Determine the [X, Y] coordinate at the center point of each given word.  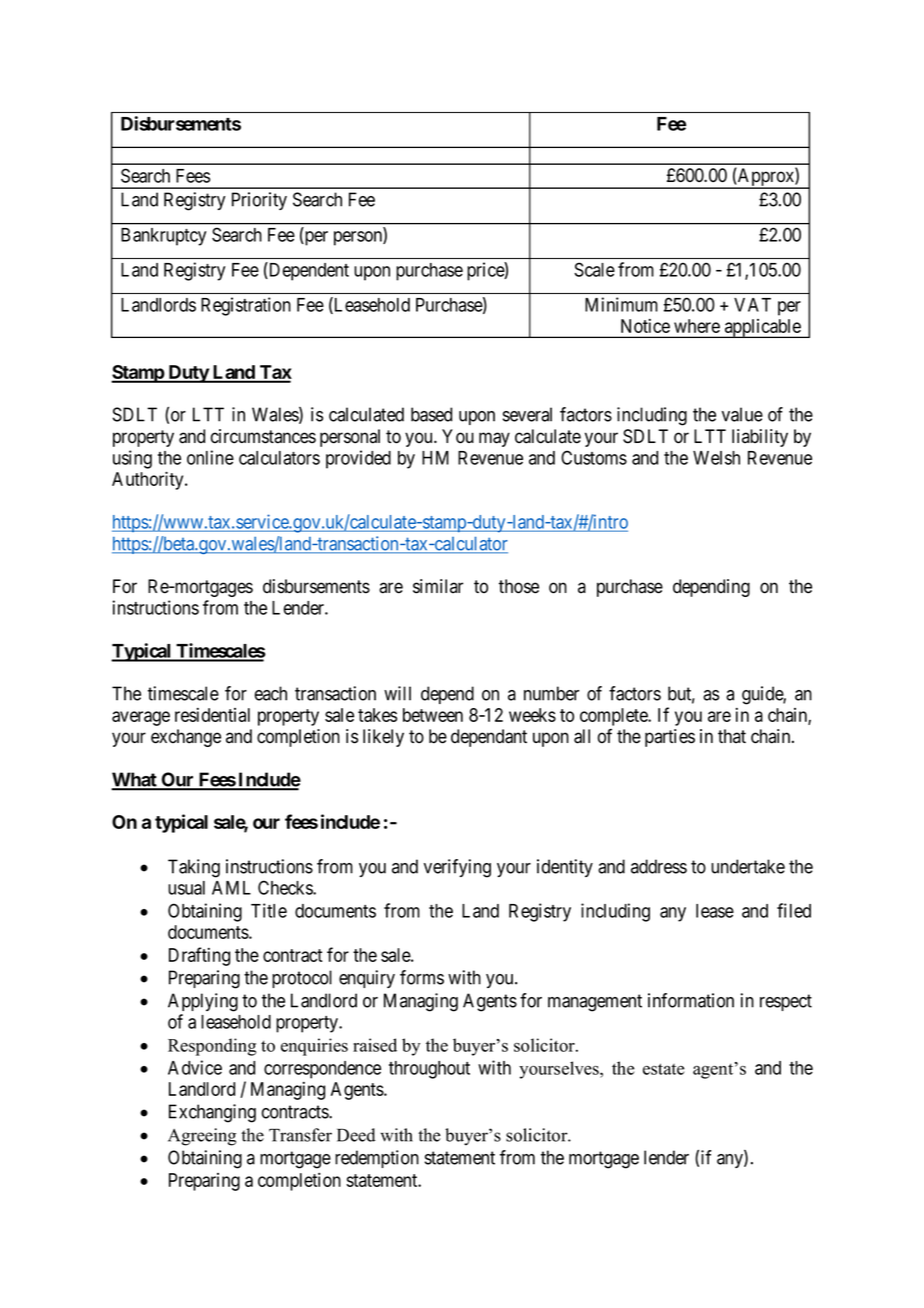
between [433, 715]
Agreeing [202, 1137]
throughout [429, 1070]
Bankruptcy [163, 237]
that [732, 736]
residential [212, 715]
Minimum [621, 304]
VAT [752, 305]
